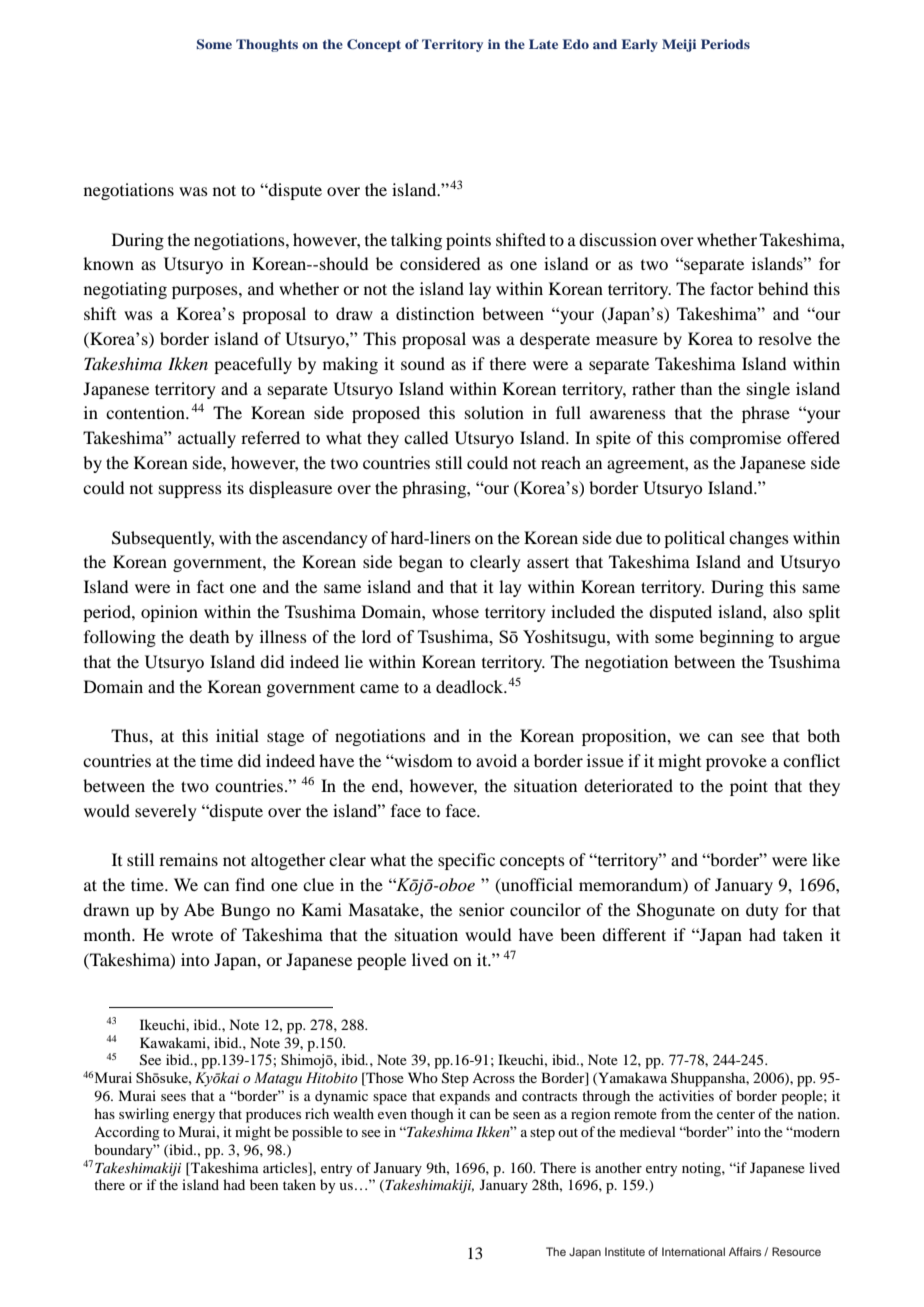 The image size is (924, 1307). I want to click on contention, so click(146, 412).
